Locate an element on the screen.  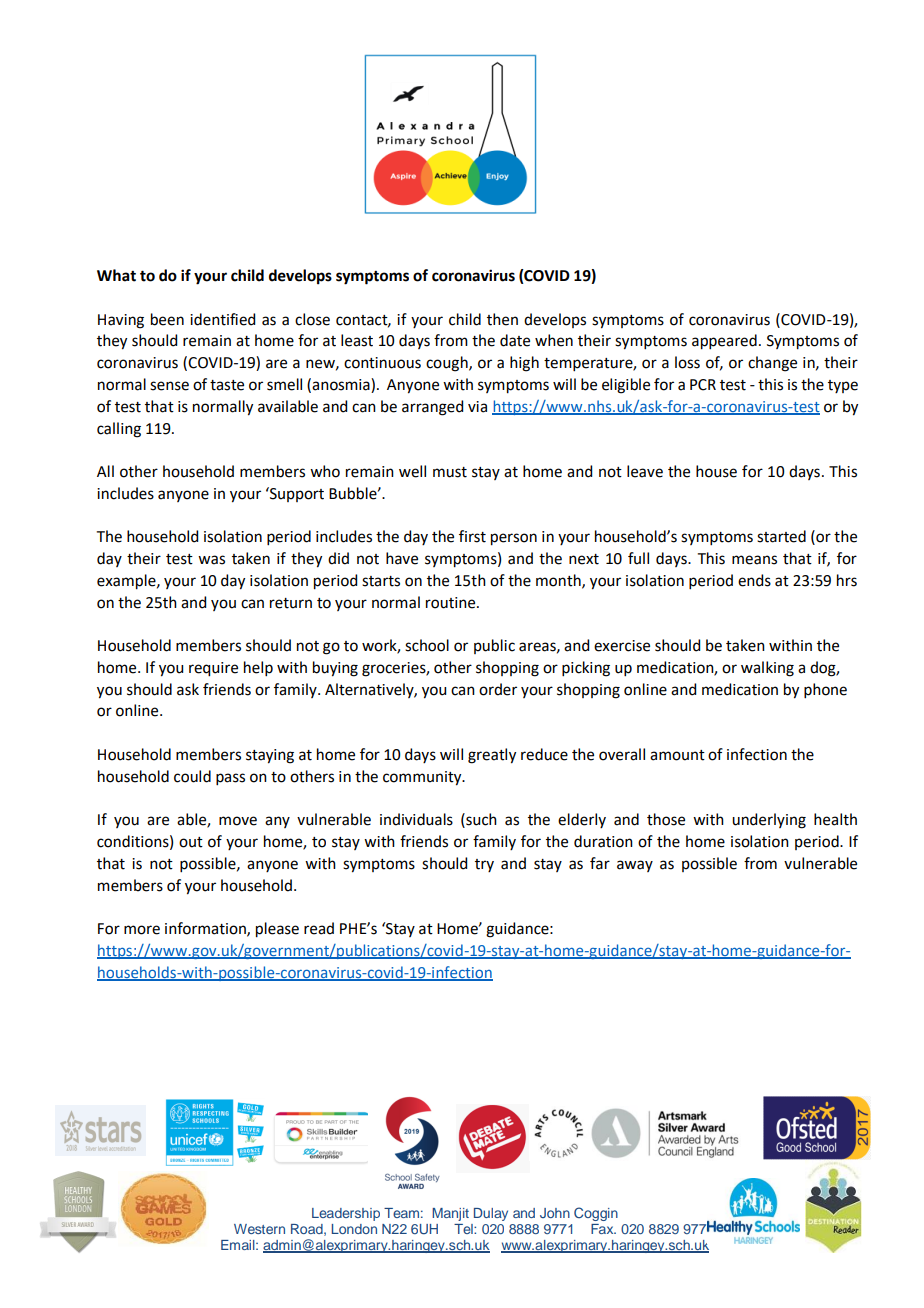
then is located at coordinates (502, 319).
